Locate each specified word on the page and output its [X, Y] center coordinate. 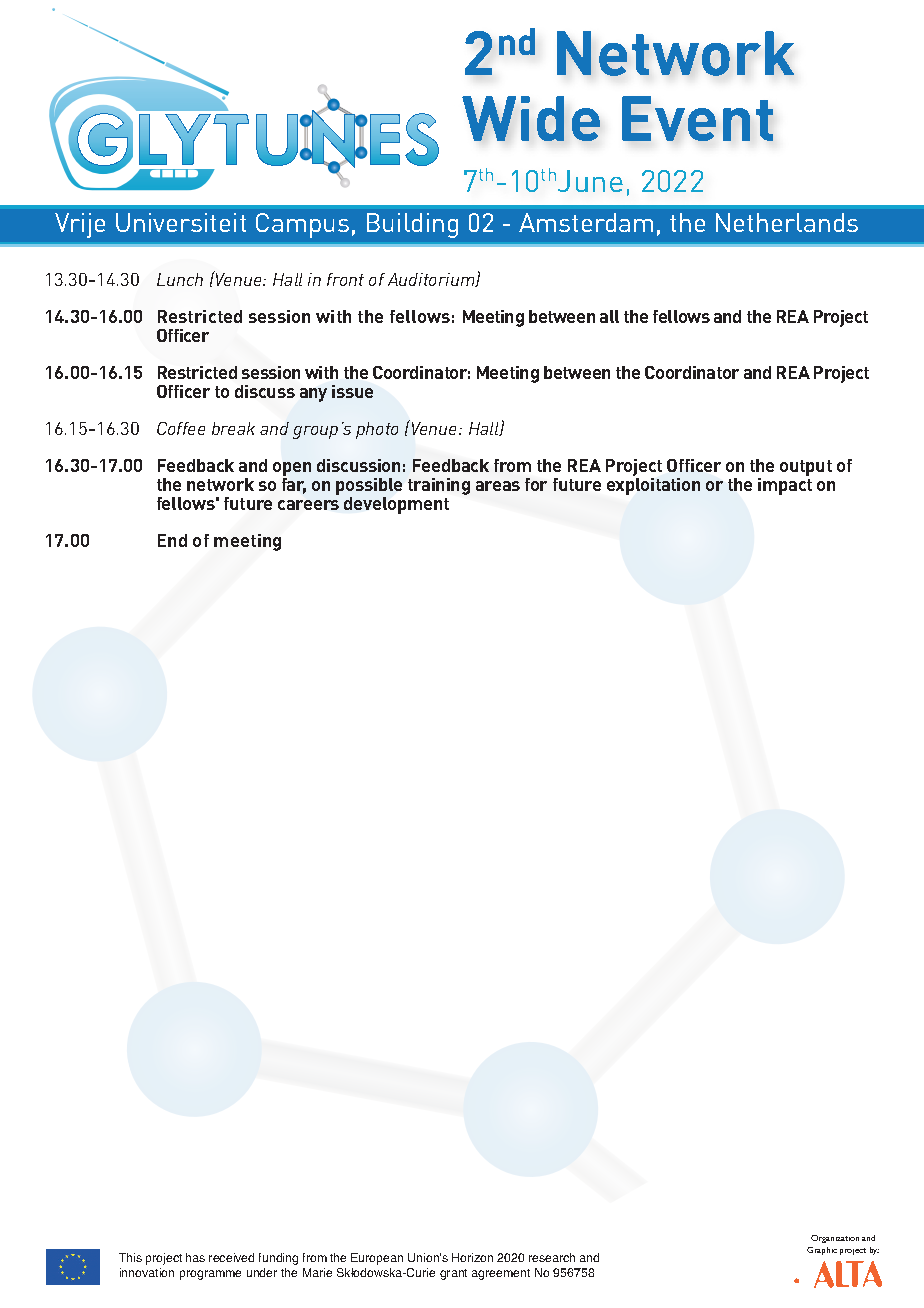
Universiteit [181, 222]
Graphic [822, 1251]
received [231, 1257]
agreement [501, 1274]
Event [697, 118]
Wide [531, 118]
